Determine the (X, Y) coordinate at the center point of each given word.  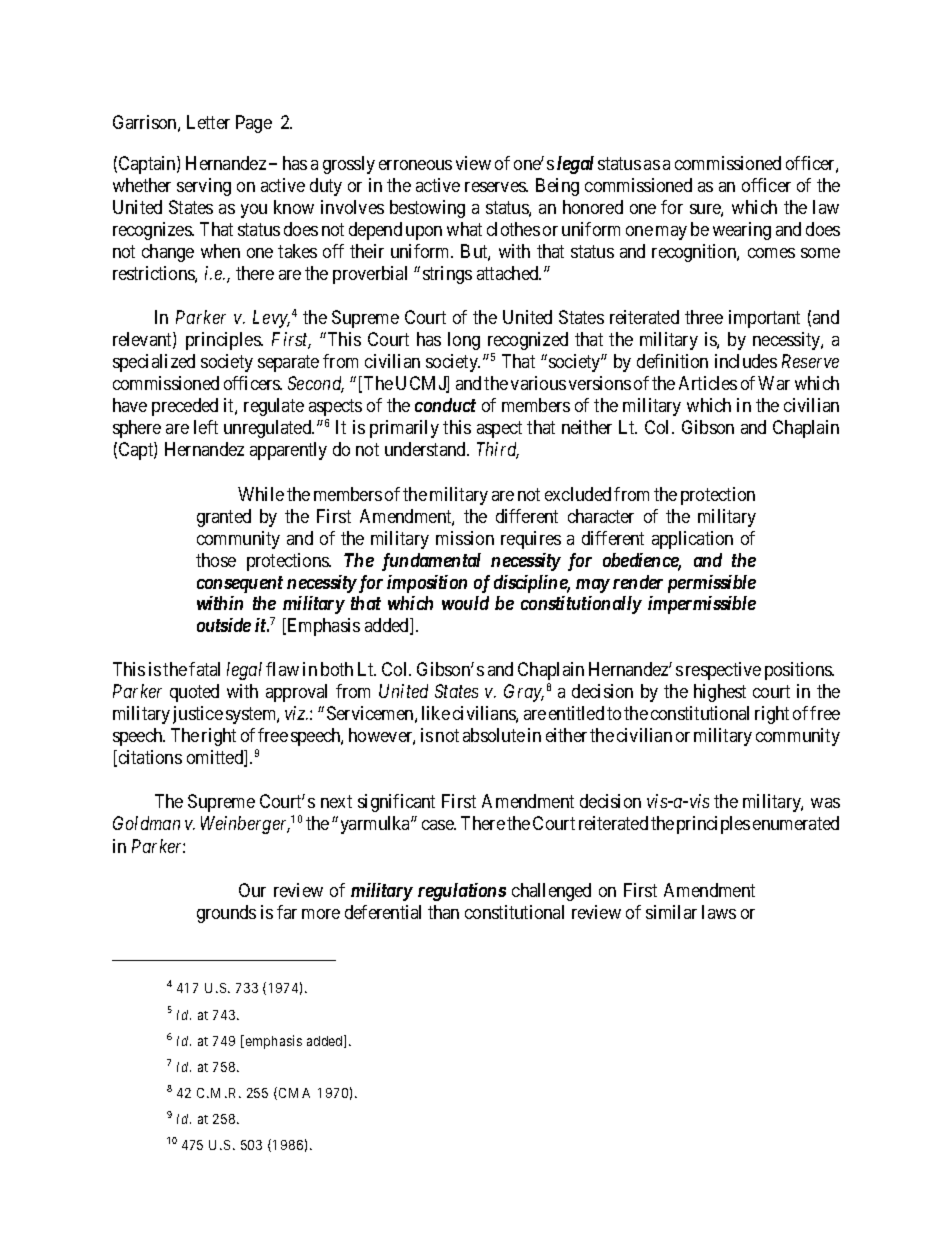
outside (224, 625)
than (443, 912)
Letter (208, 122)
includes (746, 361)
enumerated (796, 823)
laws (719, 912)
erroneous (415, 165)
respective (723, 671)
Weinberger (245, 825)
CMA (294, 1093)
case (438, 825)
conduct (445, 405)
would (465, 603)
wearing (742, 231)
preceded (185, 407)
